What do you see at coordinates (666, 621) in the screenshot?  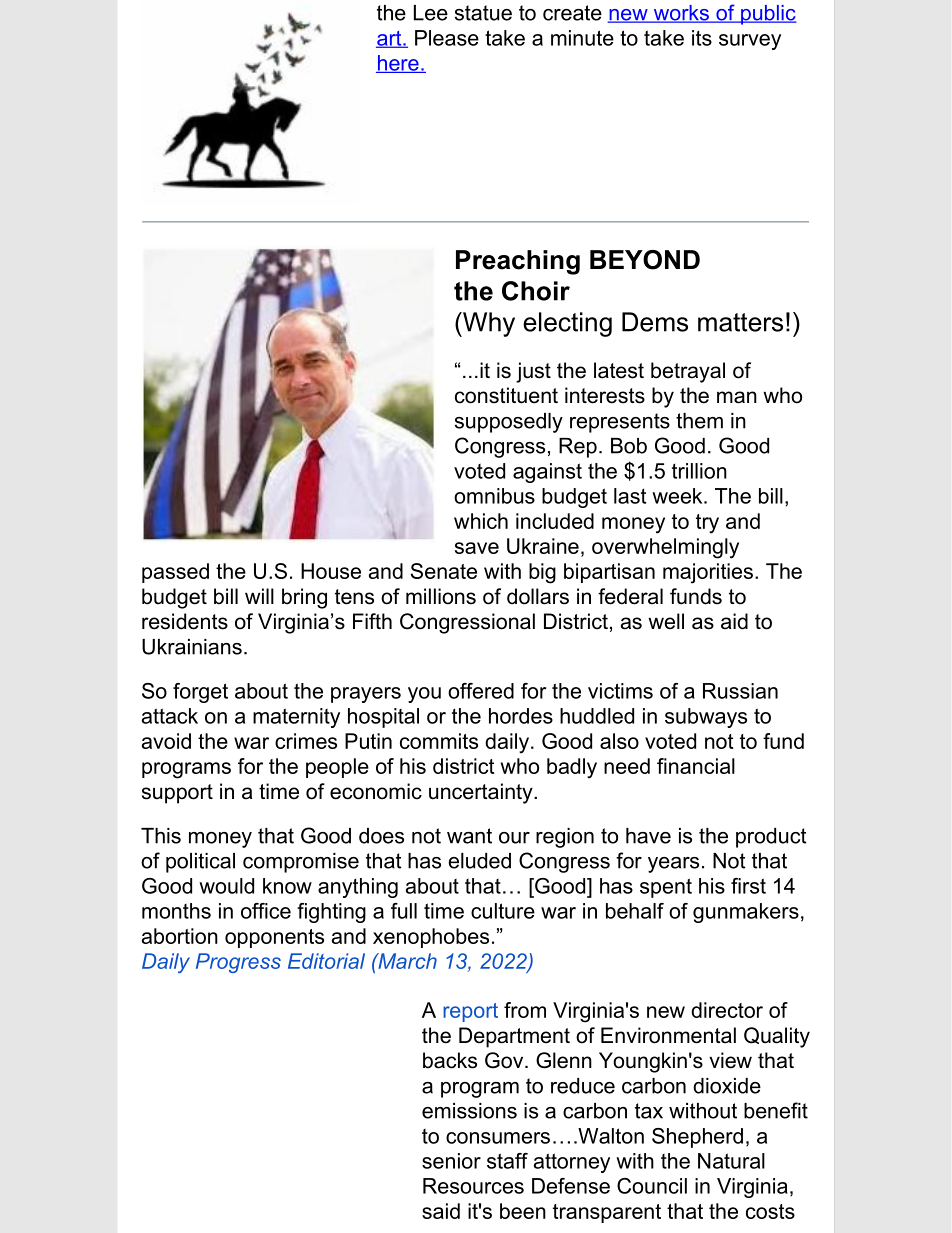 I see `well` at bounding box center [666, 621].
